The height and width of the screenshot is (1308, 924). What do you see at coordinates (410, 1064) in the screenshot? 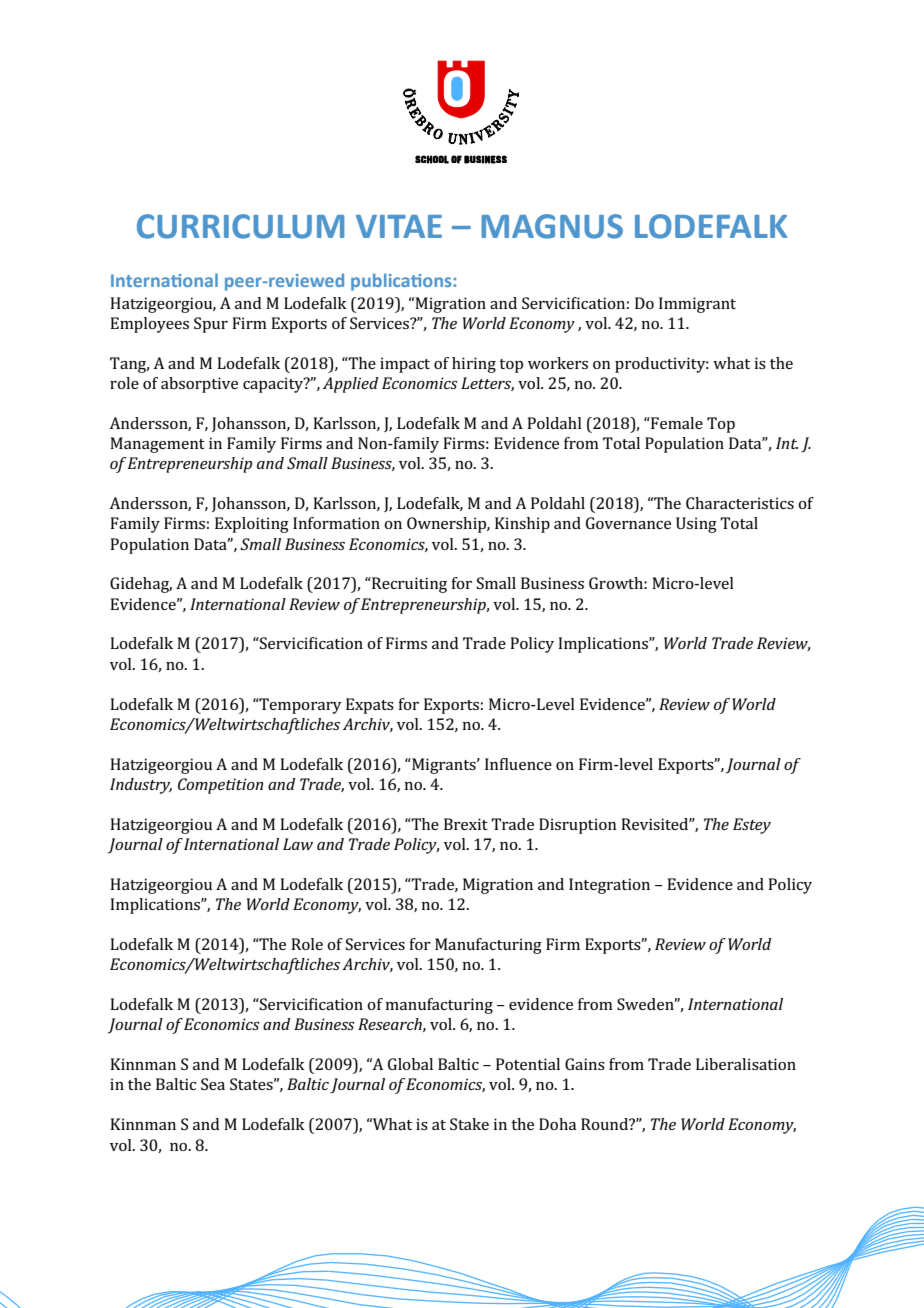
I see `Global` at bounding box center [410, 1064].
